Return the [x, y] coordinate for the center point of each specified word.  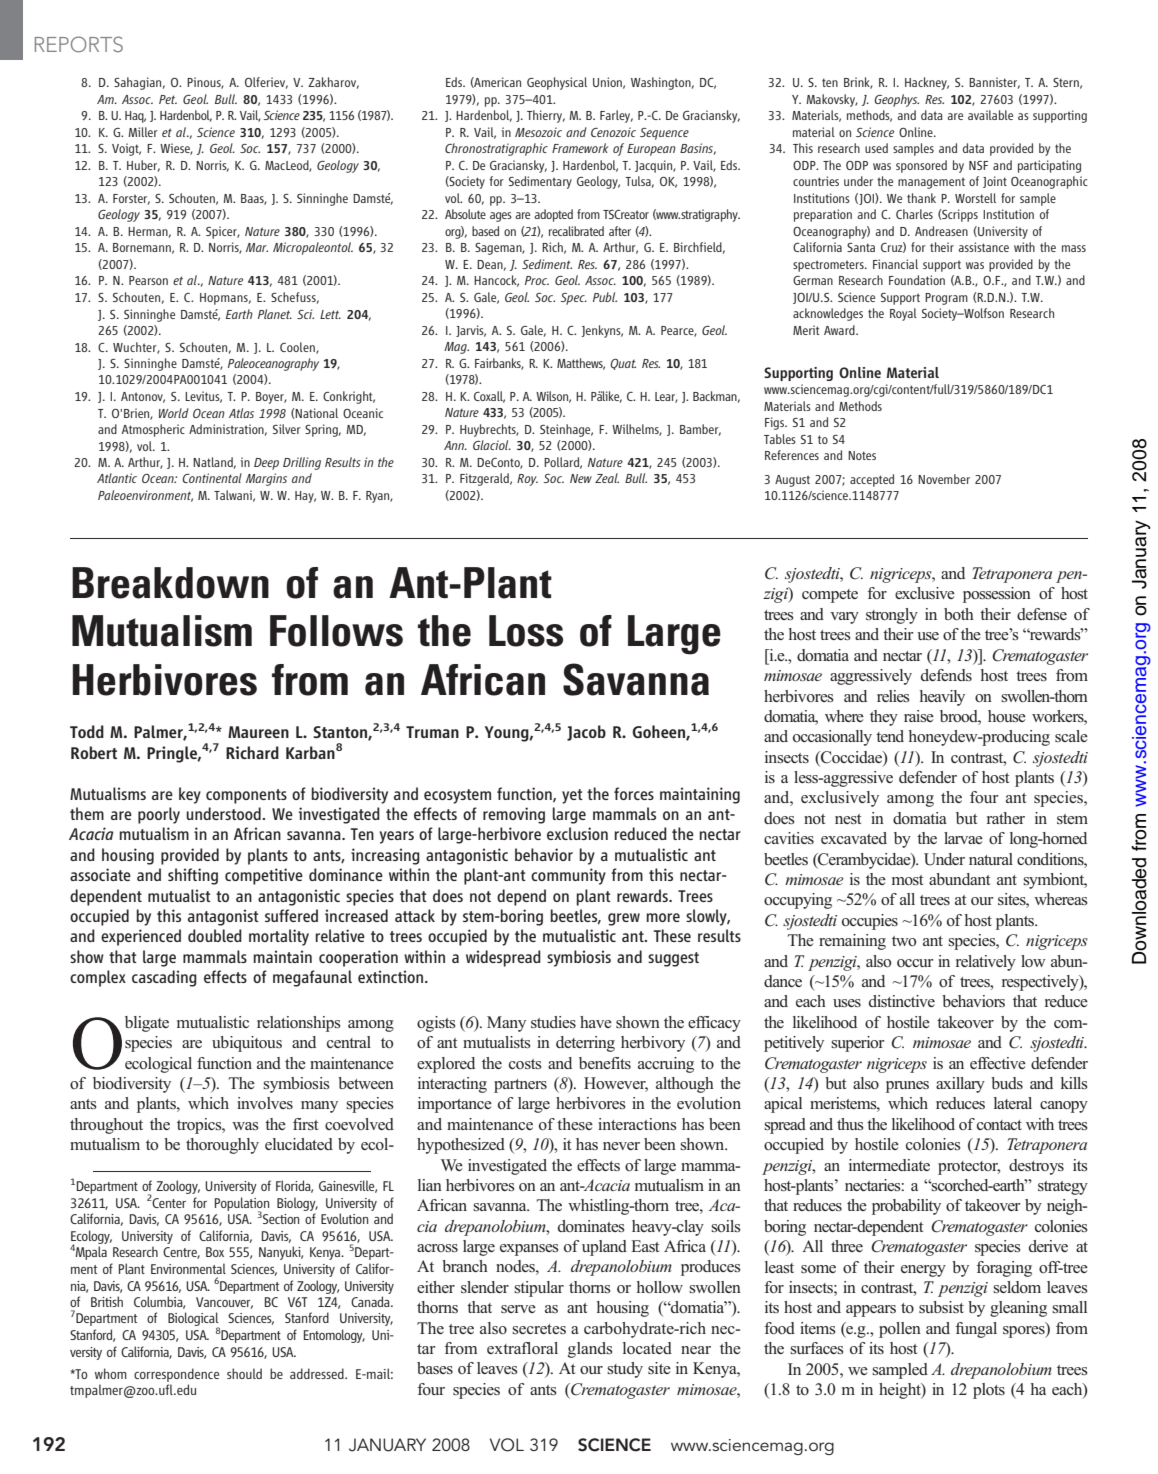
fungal [976, 1330]
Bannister [994, 83]
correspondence [176, 1375]
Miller [143, 132]
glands [590, 1350]
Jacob [586, 733]
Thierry [546, 116]
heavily [942, 698]
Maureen [258, 732]
